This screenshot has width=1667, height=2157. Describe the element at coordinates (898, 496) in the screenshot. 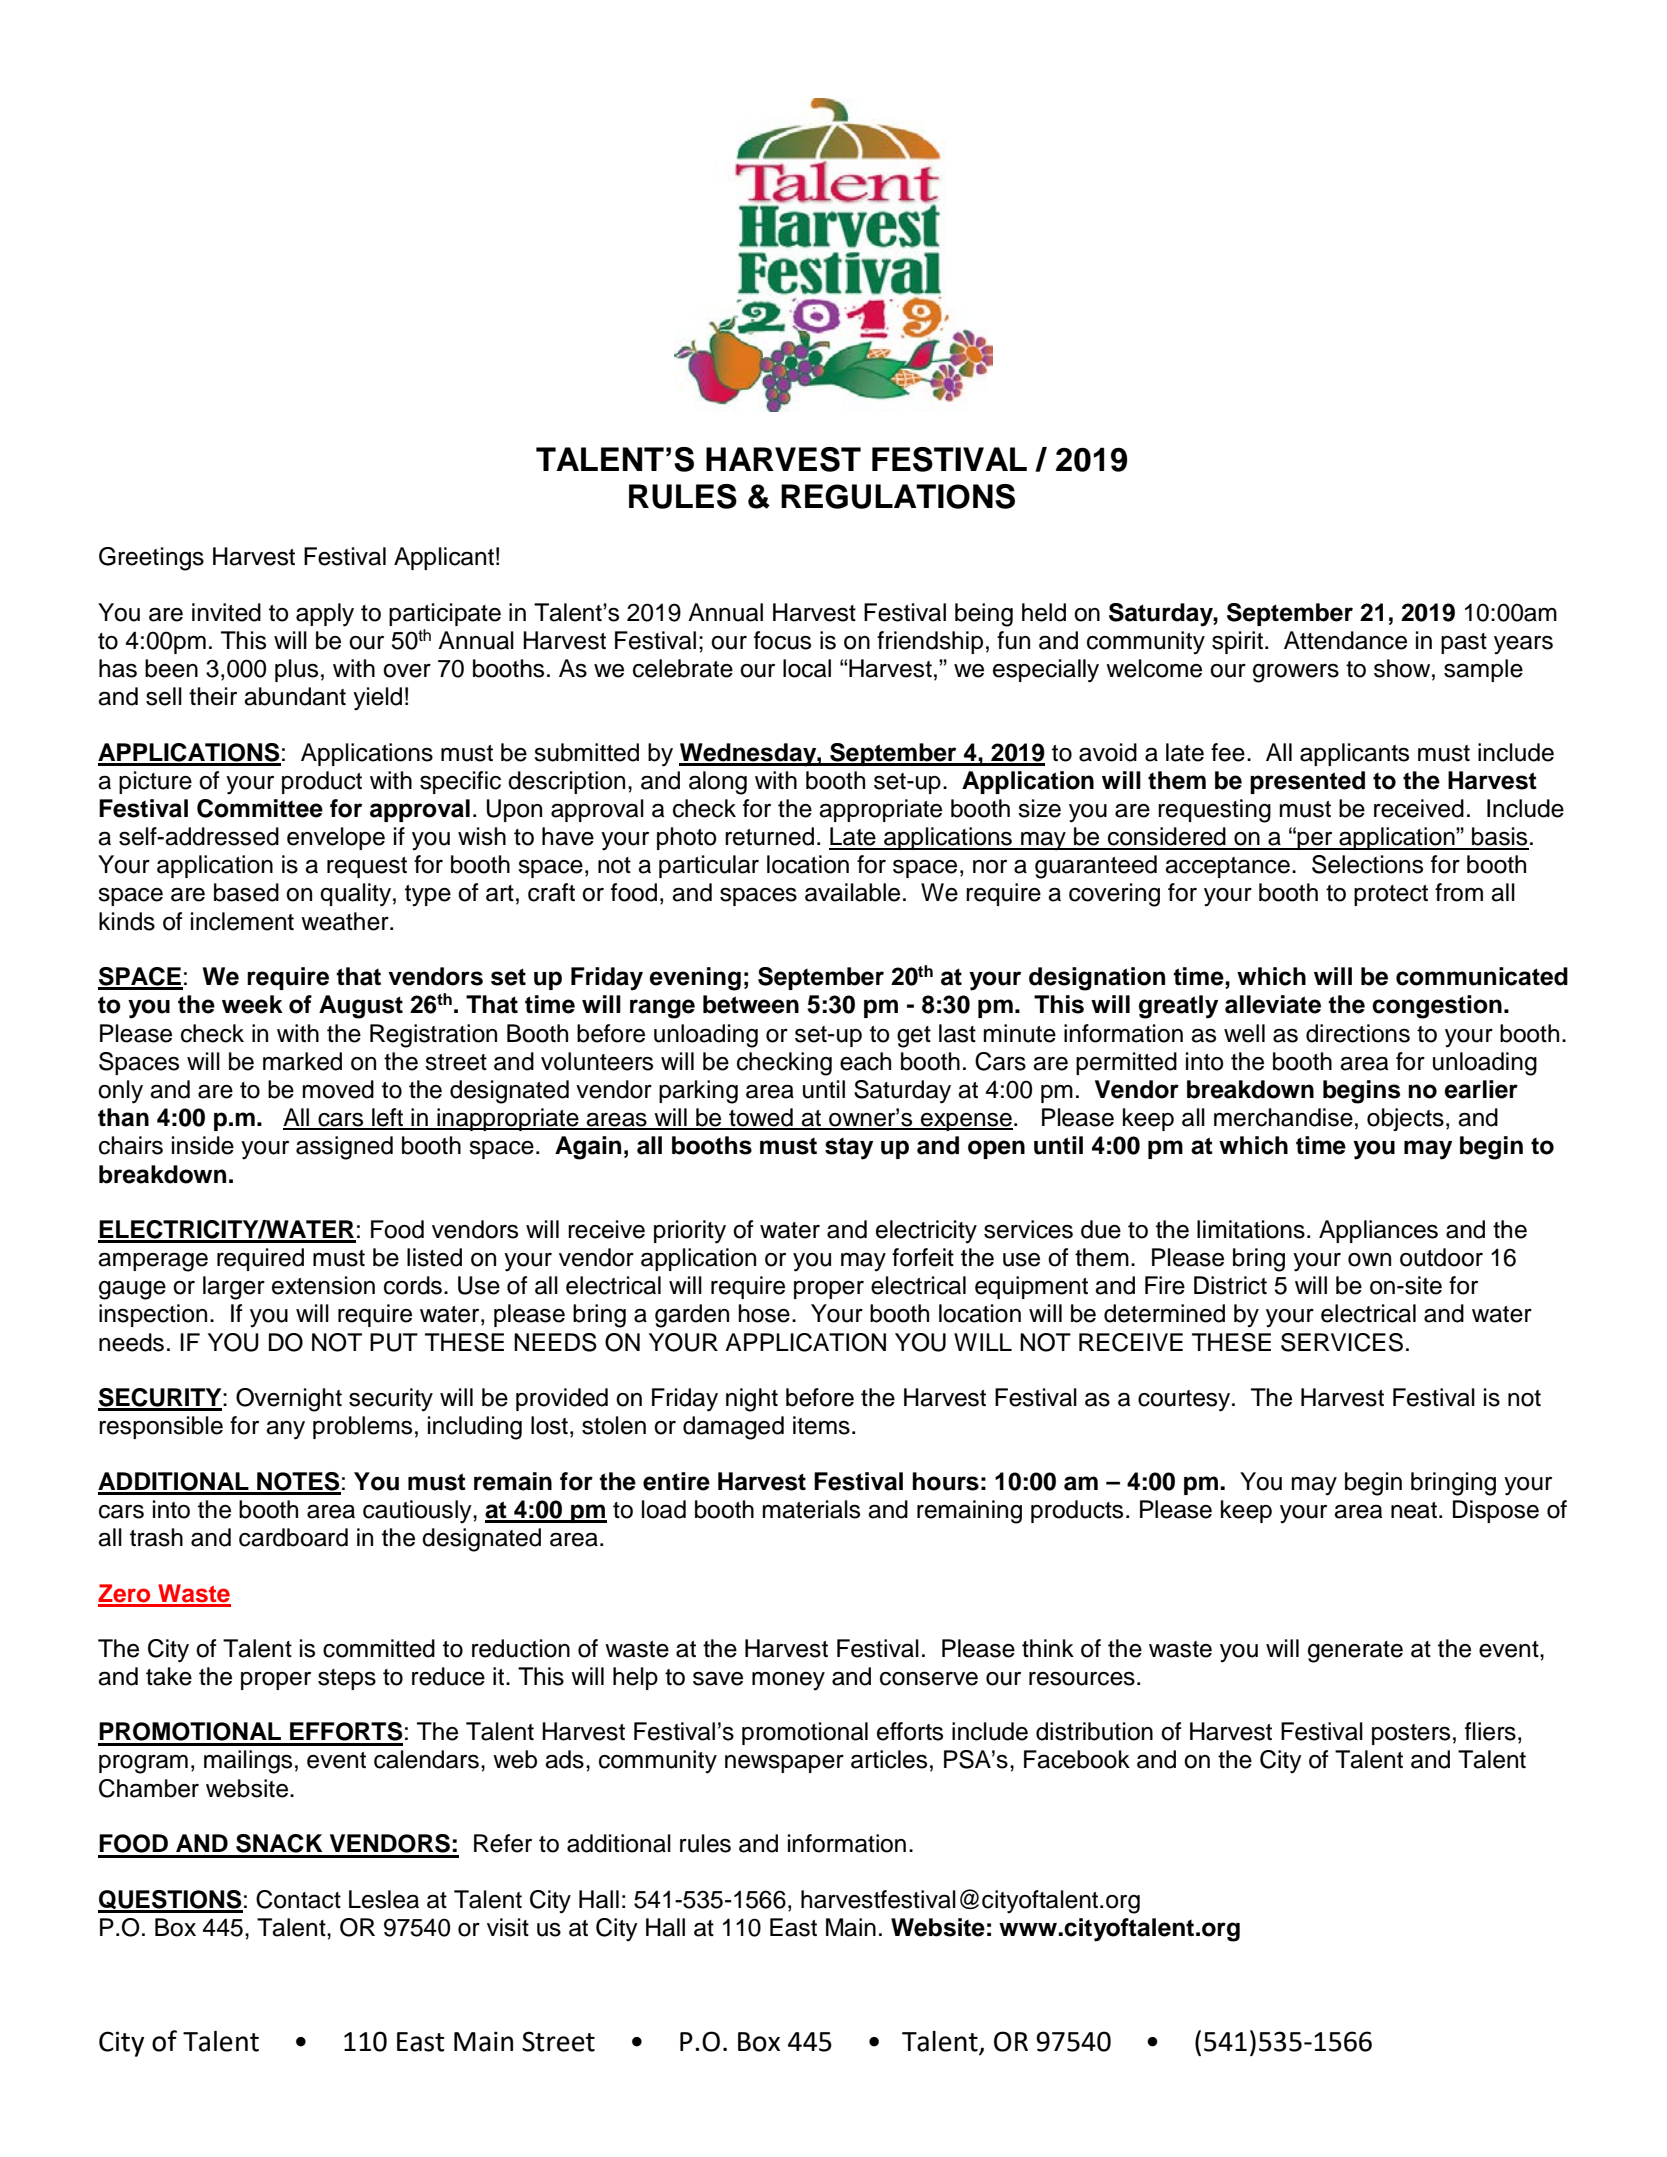

I see `REGULATIONS` at that location.
